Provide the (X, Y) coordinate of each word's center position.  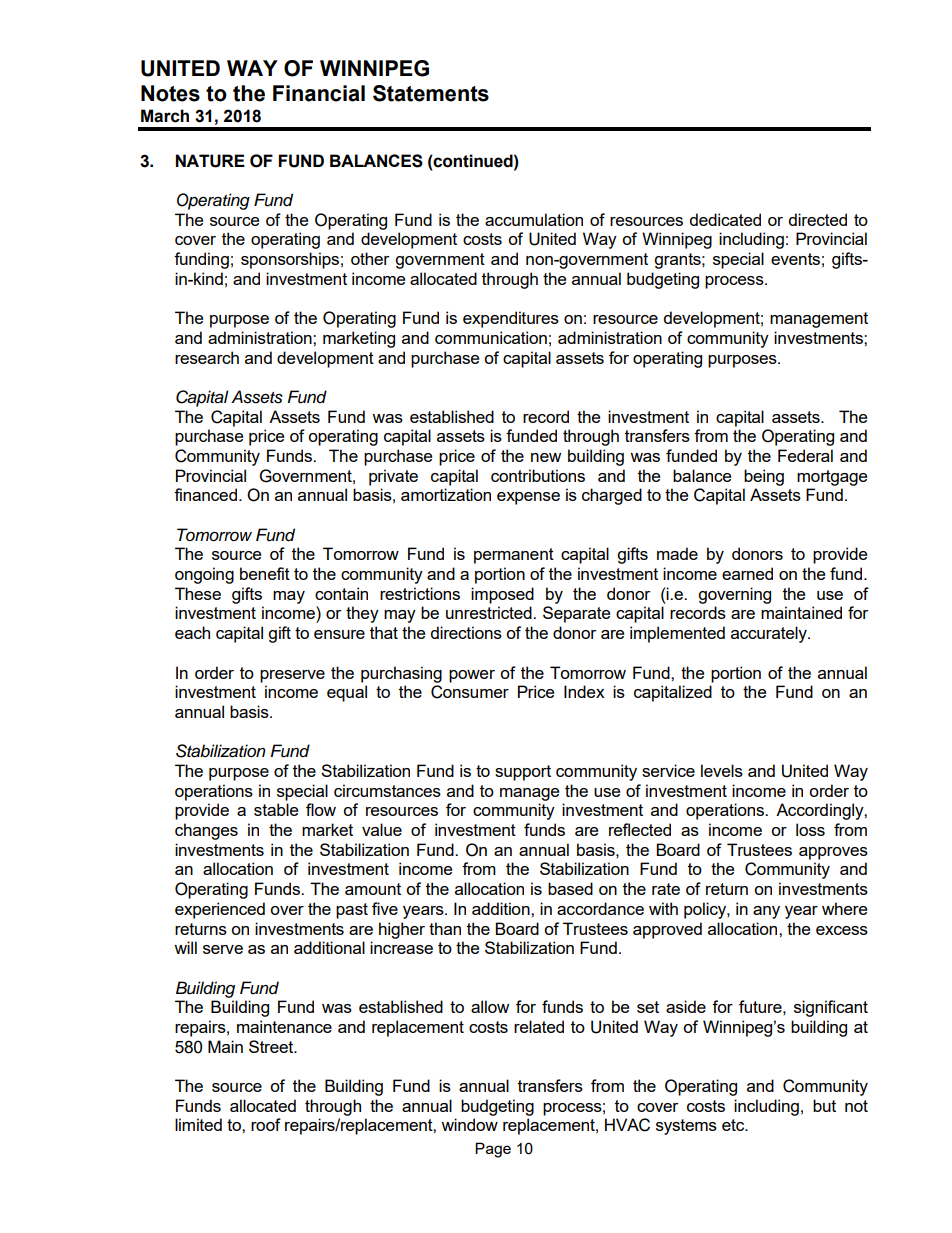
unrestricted (490, 612)
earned (747, 573)
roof (266, 1124)
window (469, 1124)
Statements (431, 93)
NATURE (210, 161)
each (192, 632)
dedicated (725, 219)
